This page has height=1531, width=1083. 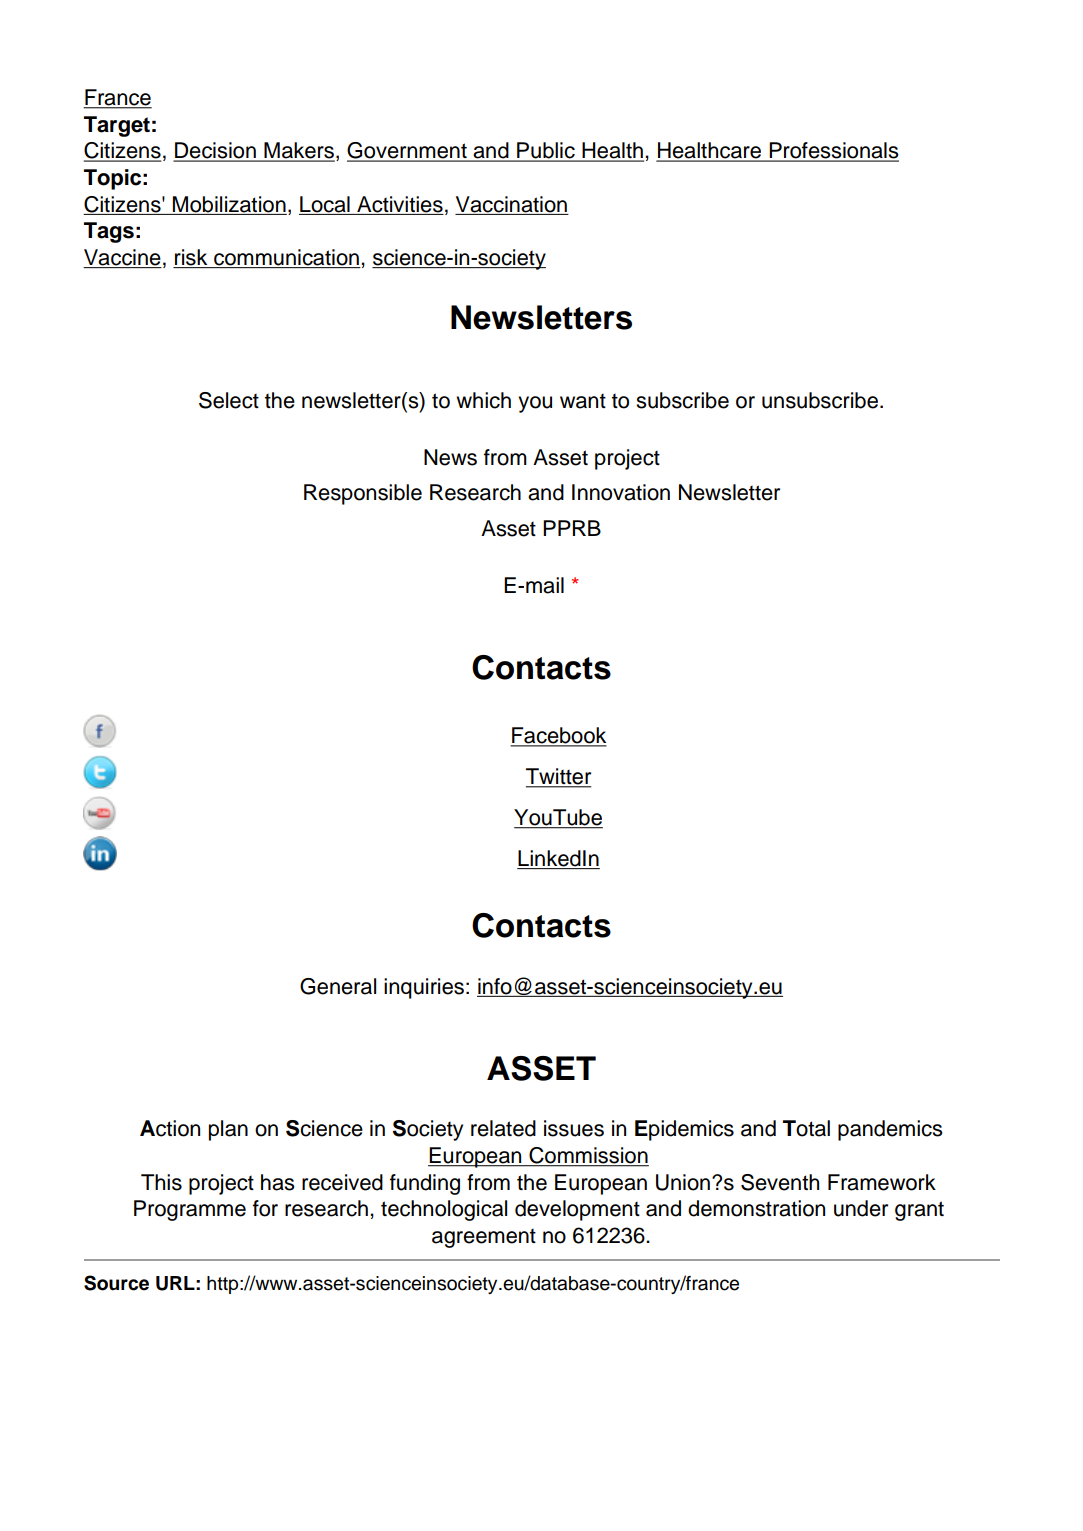 What do you see at coordinates (215, 151) in the page?
I see `Decision` at bounding box center [215, 151].
